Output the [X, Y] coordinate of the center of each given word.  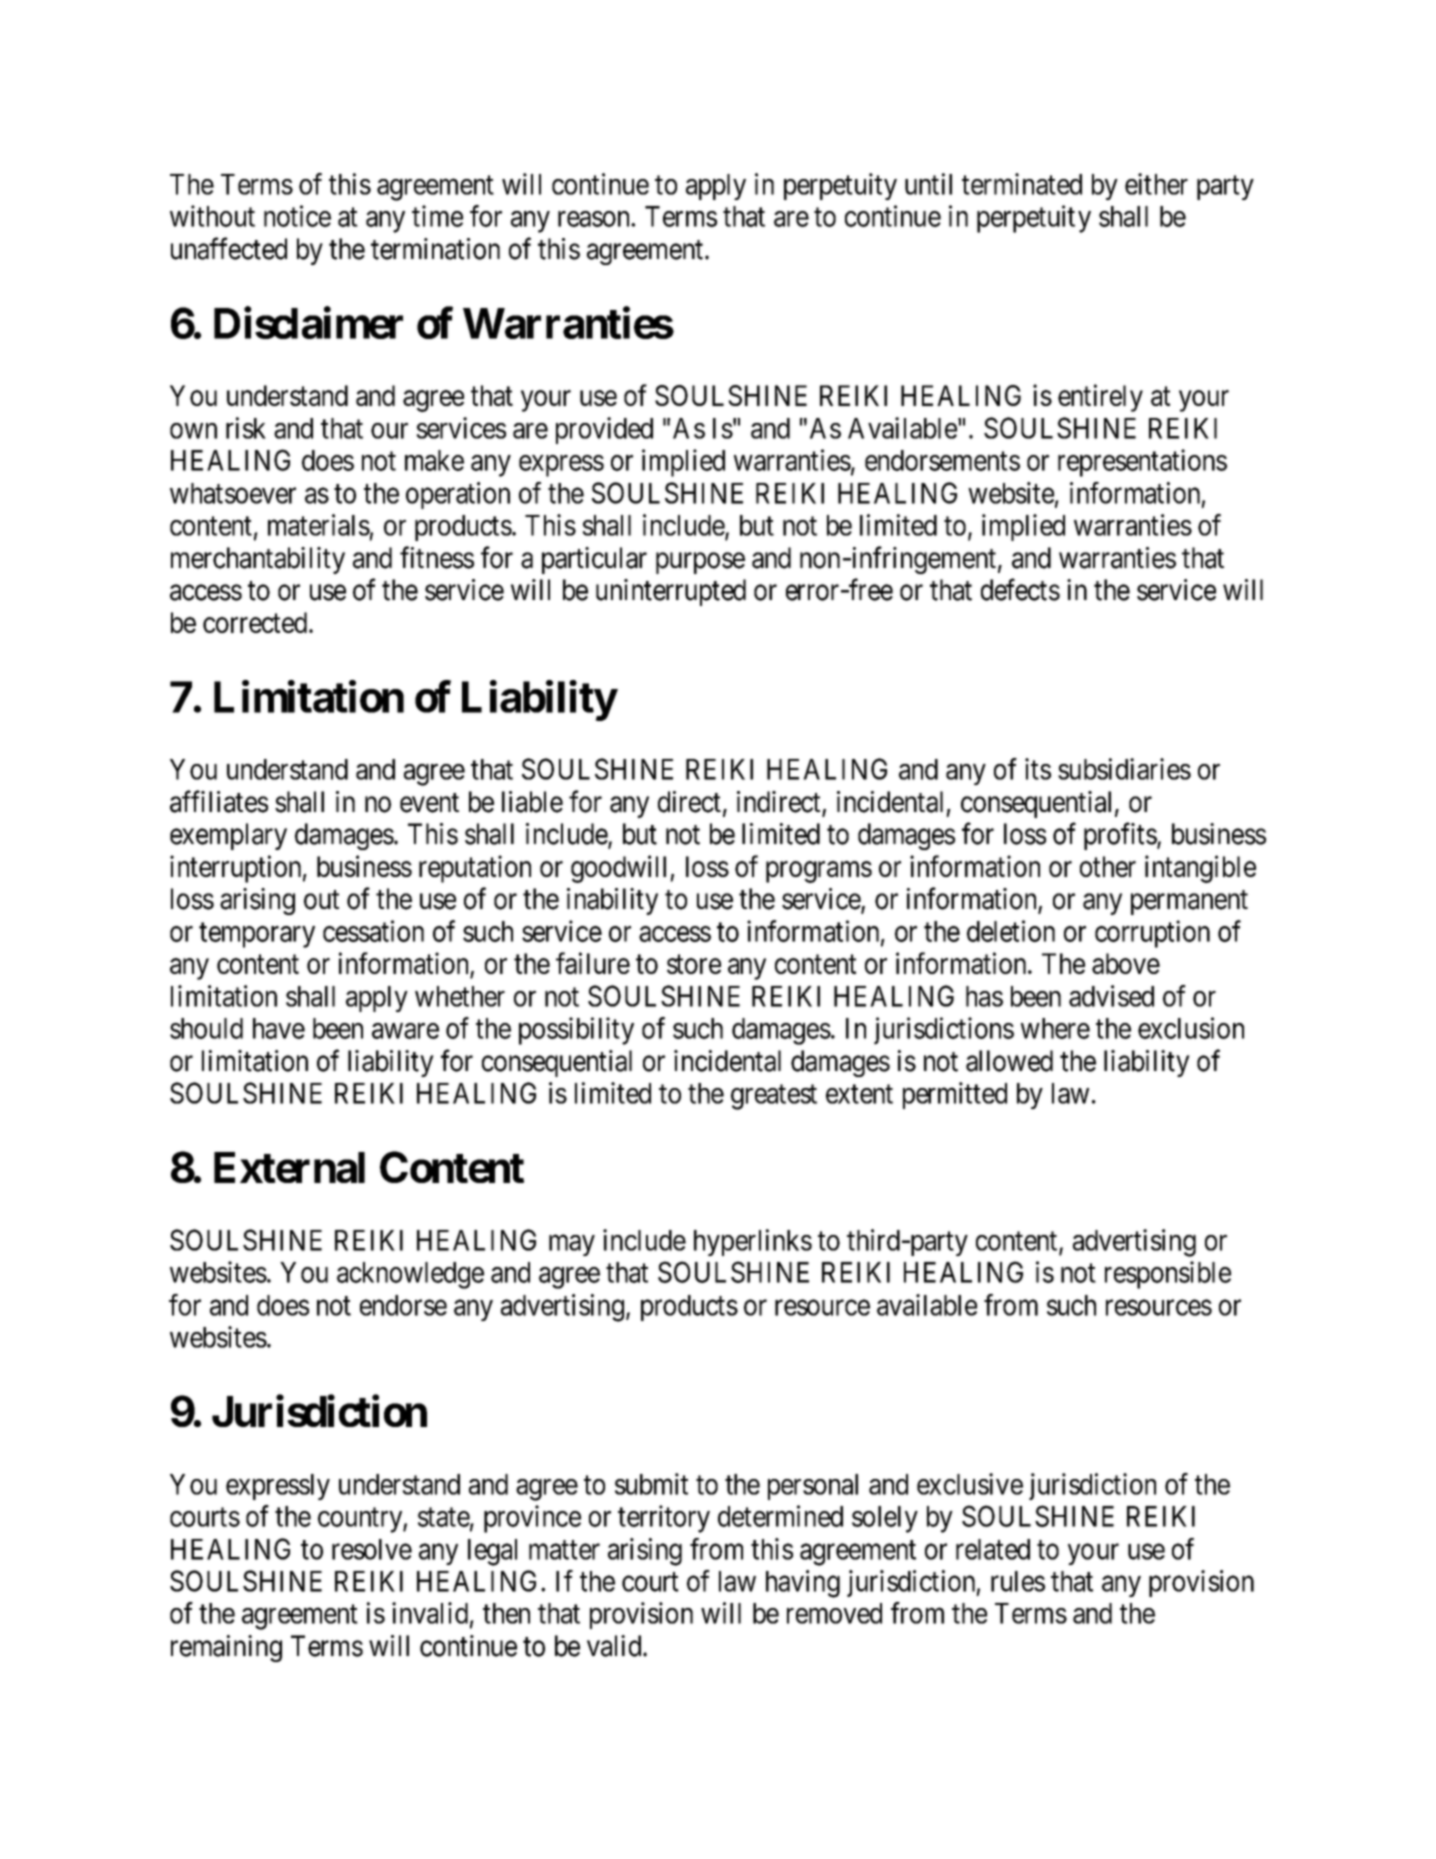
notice [297, 216]
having [803, 1584]
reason [595, 219]
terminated [1022, 184]
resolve [372, 1549]
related [993, 1549]
